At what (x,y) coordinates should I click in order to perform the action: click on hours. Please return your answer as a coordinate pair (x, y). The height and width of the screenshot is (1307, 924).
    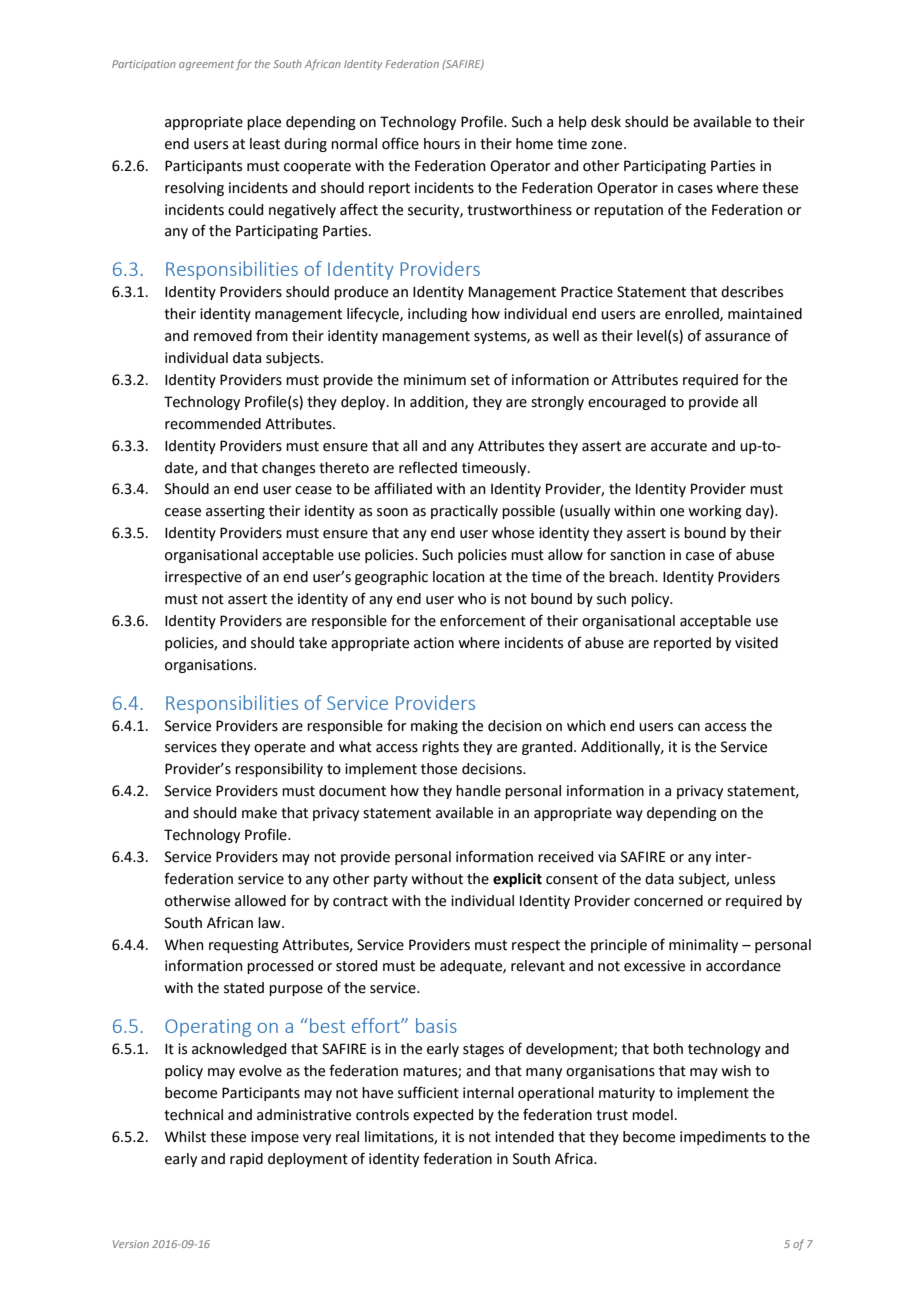
    Looking at the image, I should click on (442, 144).
